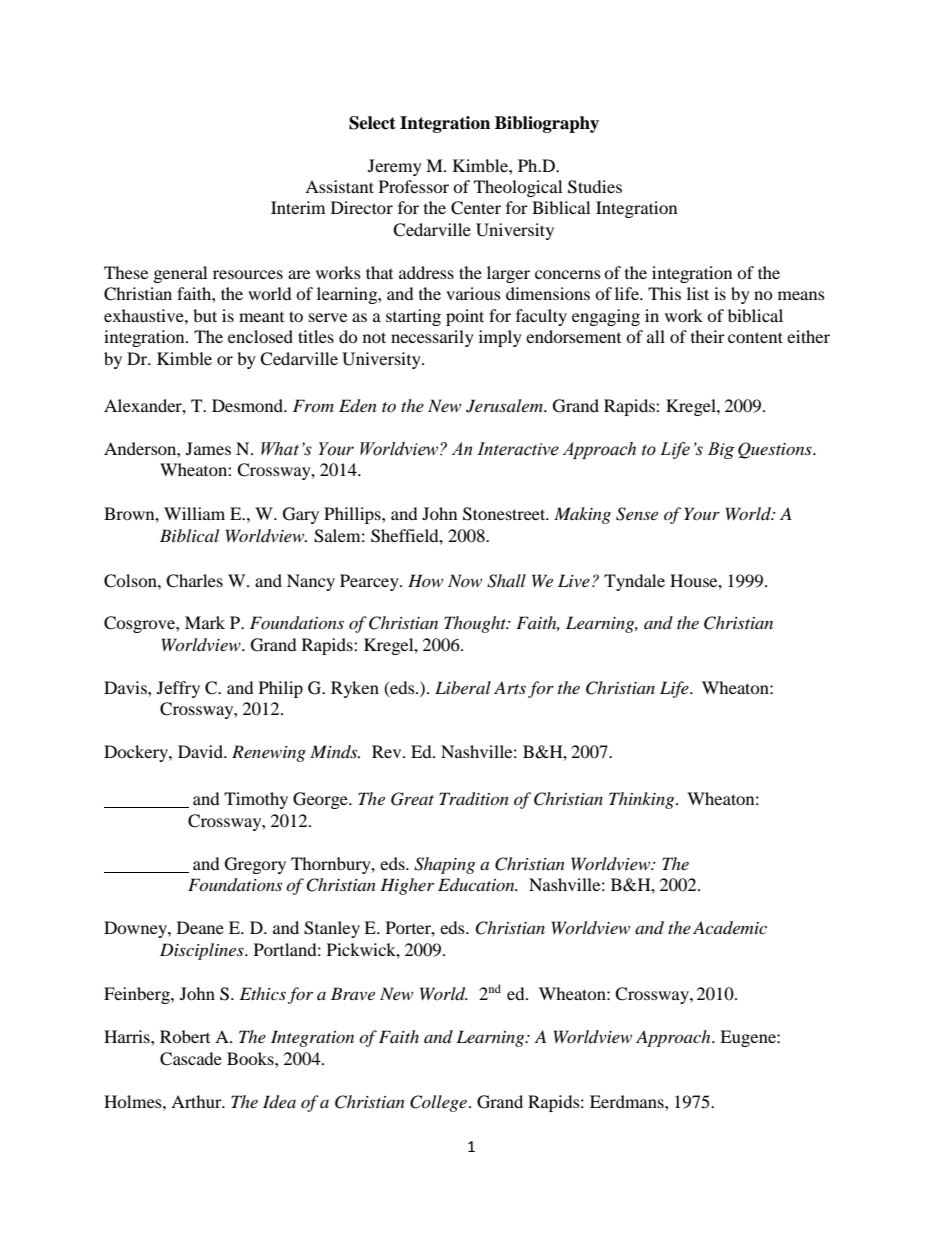 The height and width of the image is (1233, 952). I want to click on David, so click(201, 751).
